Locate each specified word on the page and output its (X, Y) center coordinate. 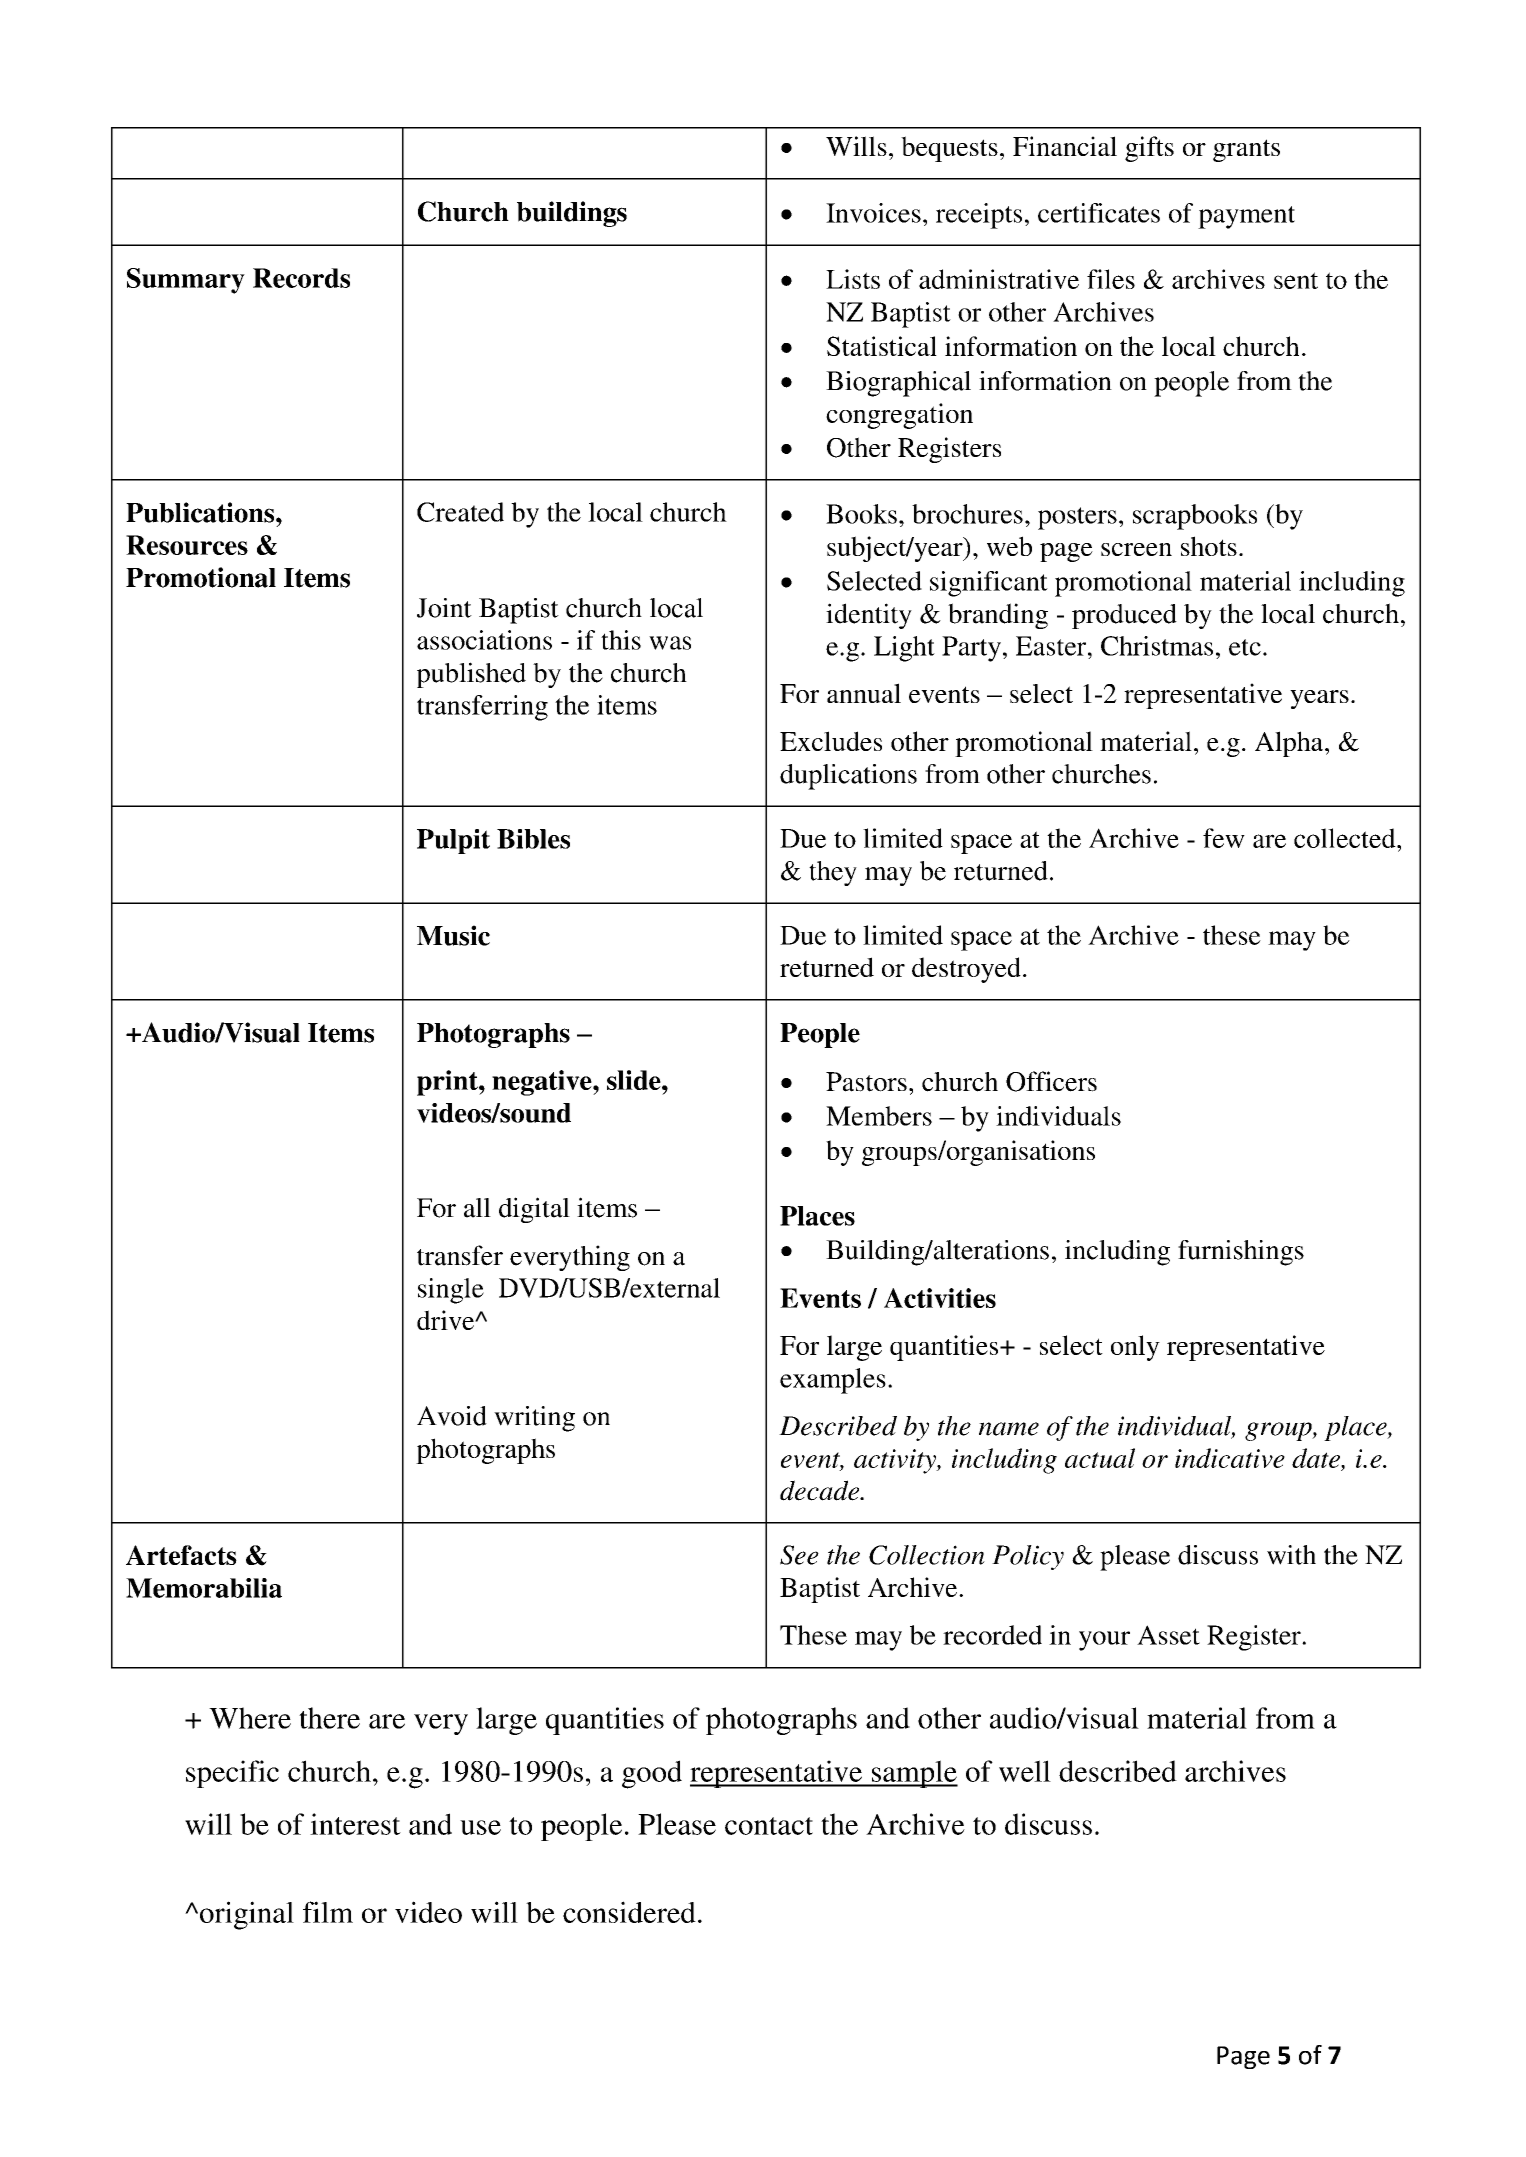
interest (355, 1824)
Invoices (873, 213)
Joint (444, 608)
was (670, 643)
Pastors (866, 1082)
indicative (1230, 1458)
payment (1246, 217)
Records (301, 278)
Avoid (452, 1416)
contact (769, 1826)
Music (453, 935)
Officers (1051, 1081)
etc (1245, 647)
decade (821, 1490)
